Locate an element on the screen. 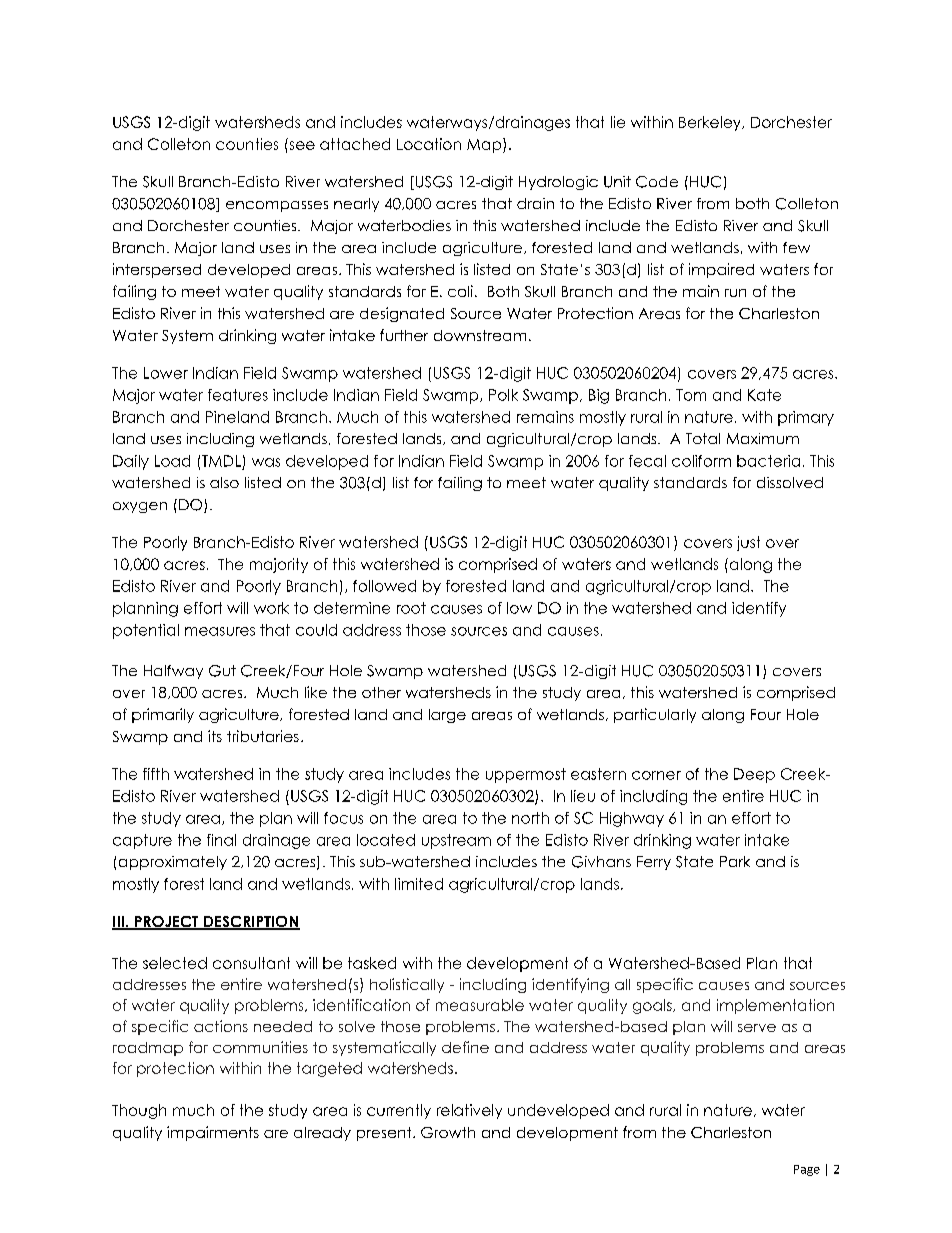 The image size is (952, 1233). impairments is located at coordinates (213, 1133).
